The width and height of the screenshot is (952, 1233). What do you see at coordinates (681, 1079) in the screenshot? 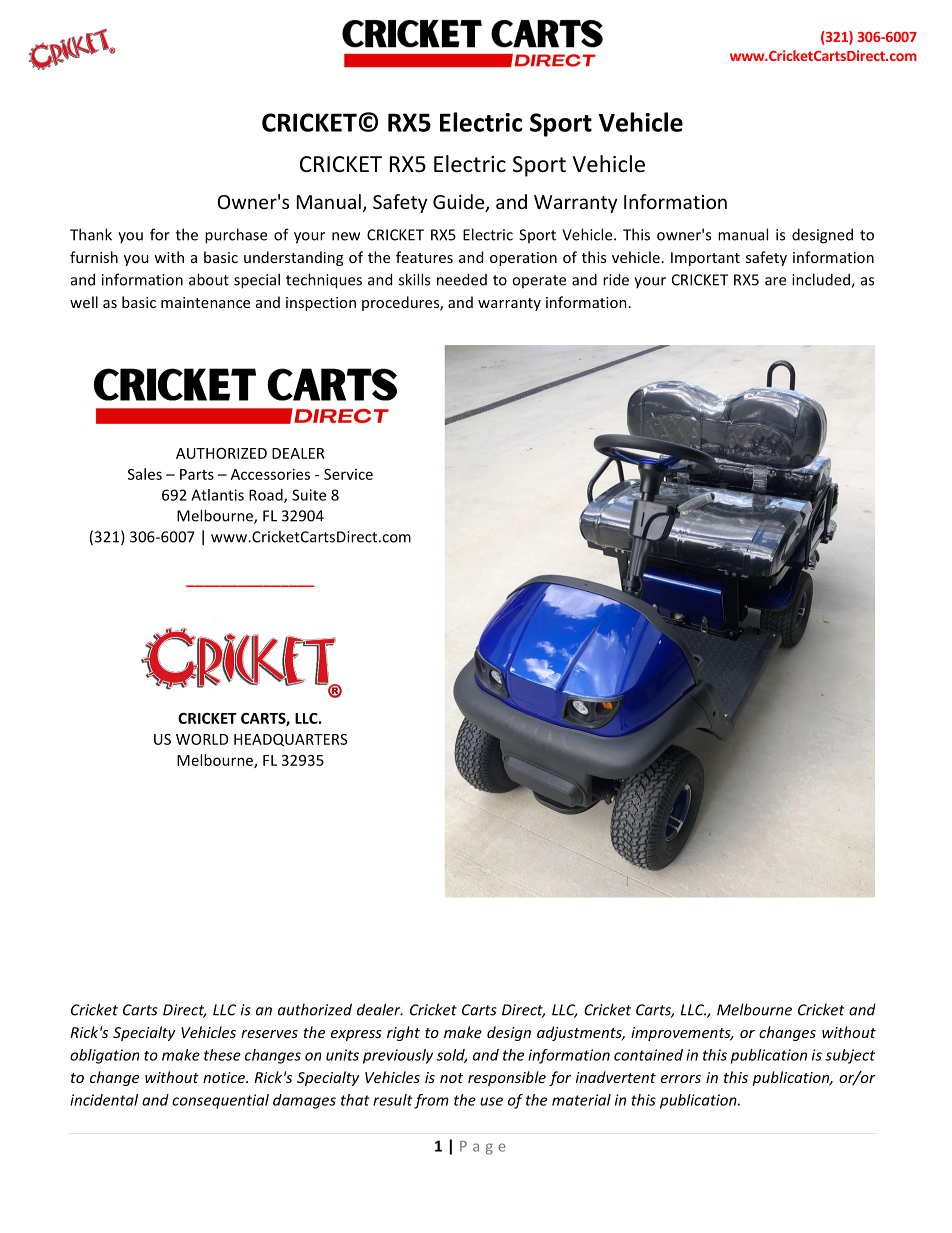
I see `errors` at bounding box center [681, 1079].
